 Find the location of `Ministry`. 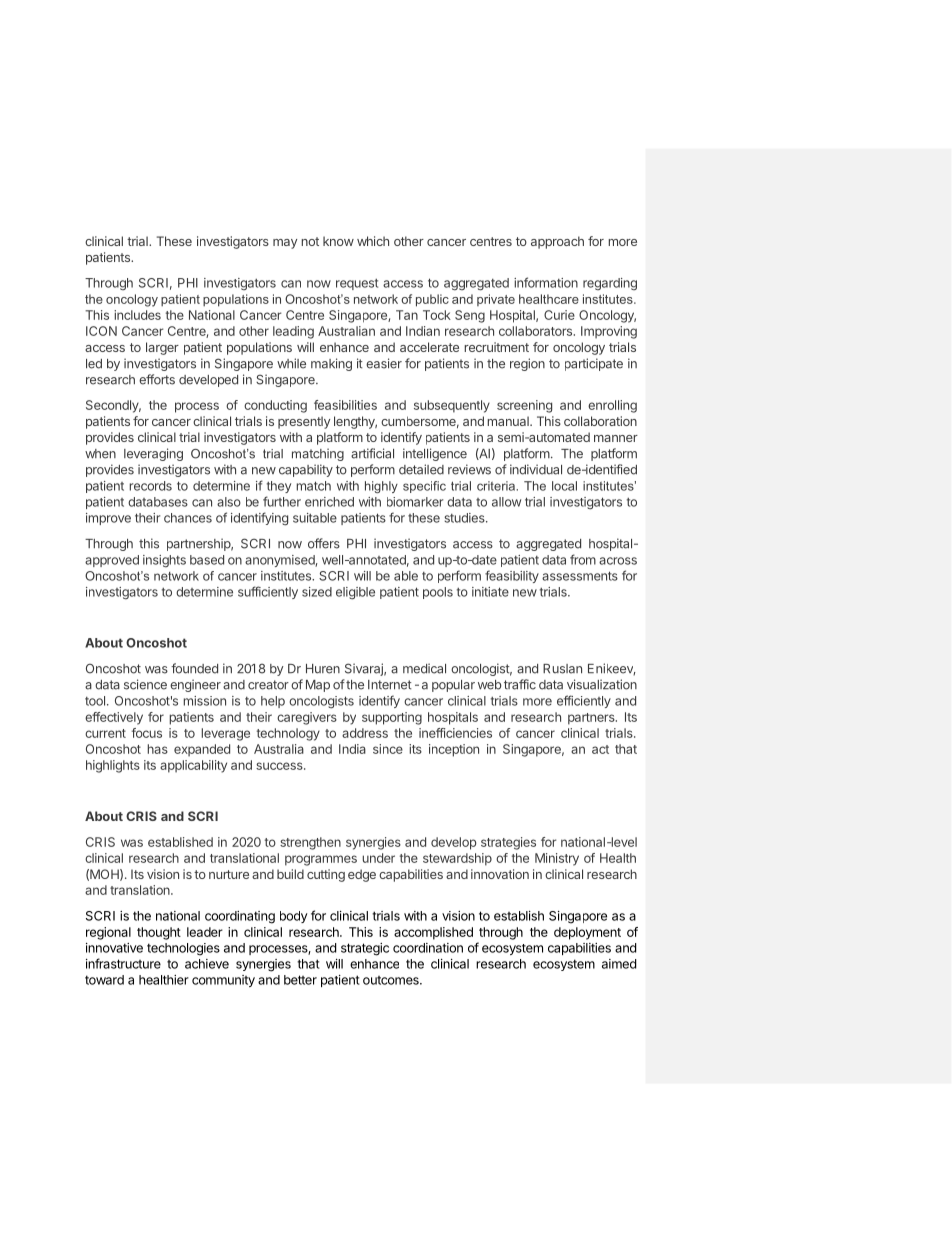

Ministry is located at coordinates (557, 859).
